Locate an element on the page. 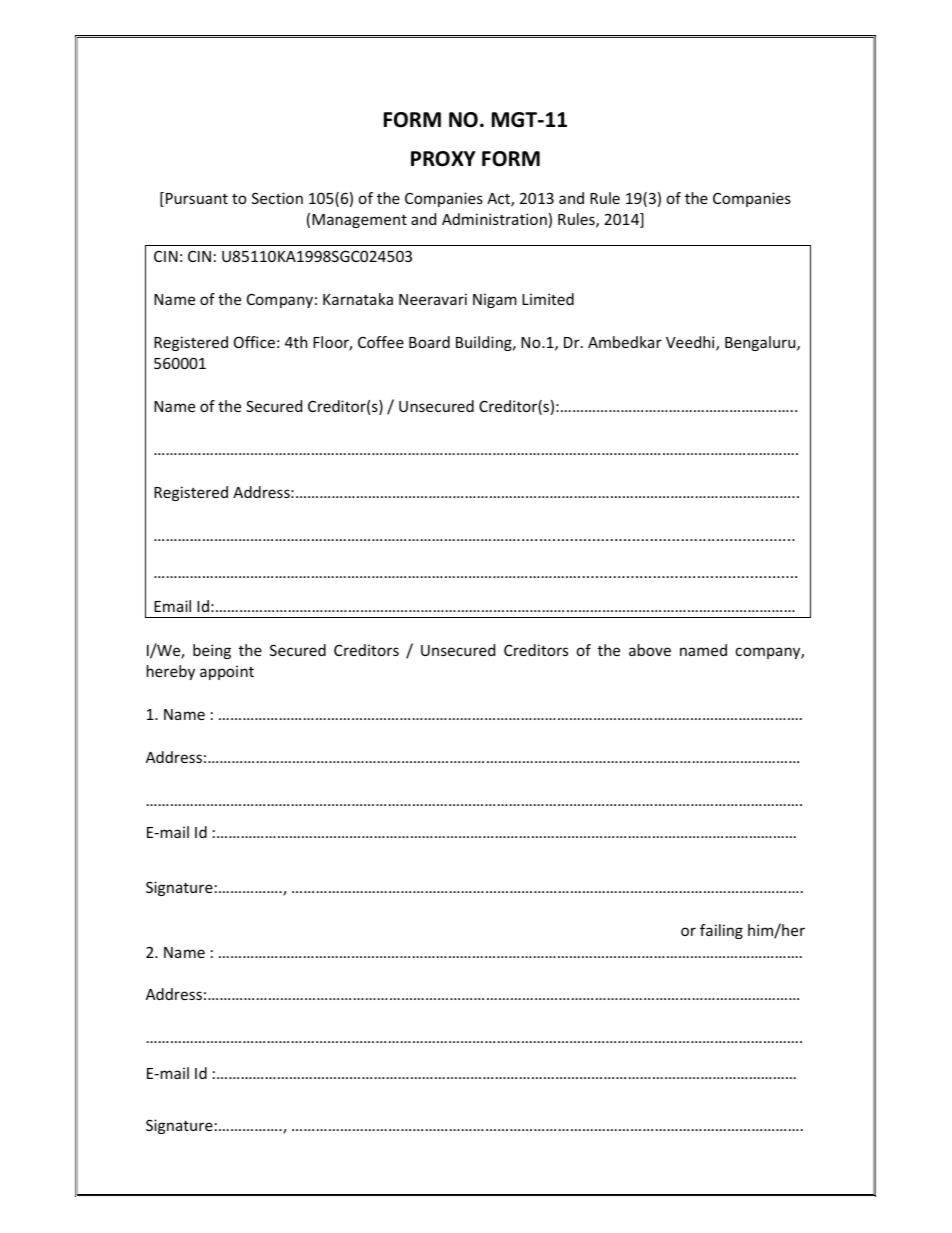 This image has height=1233, width=952. above is located at coordinates (650, 650).
